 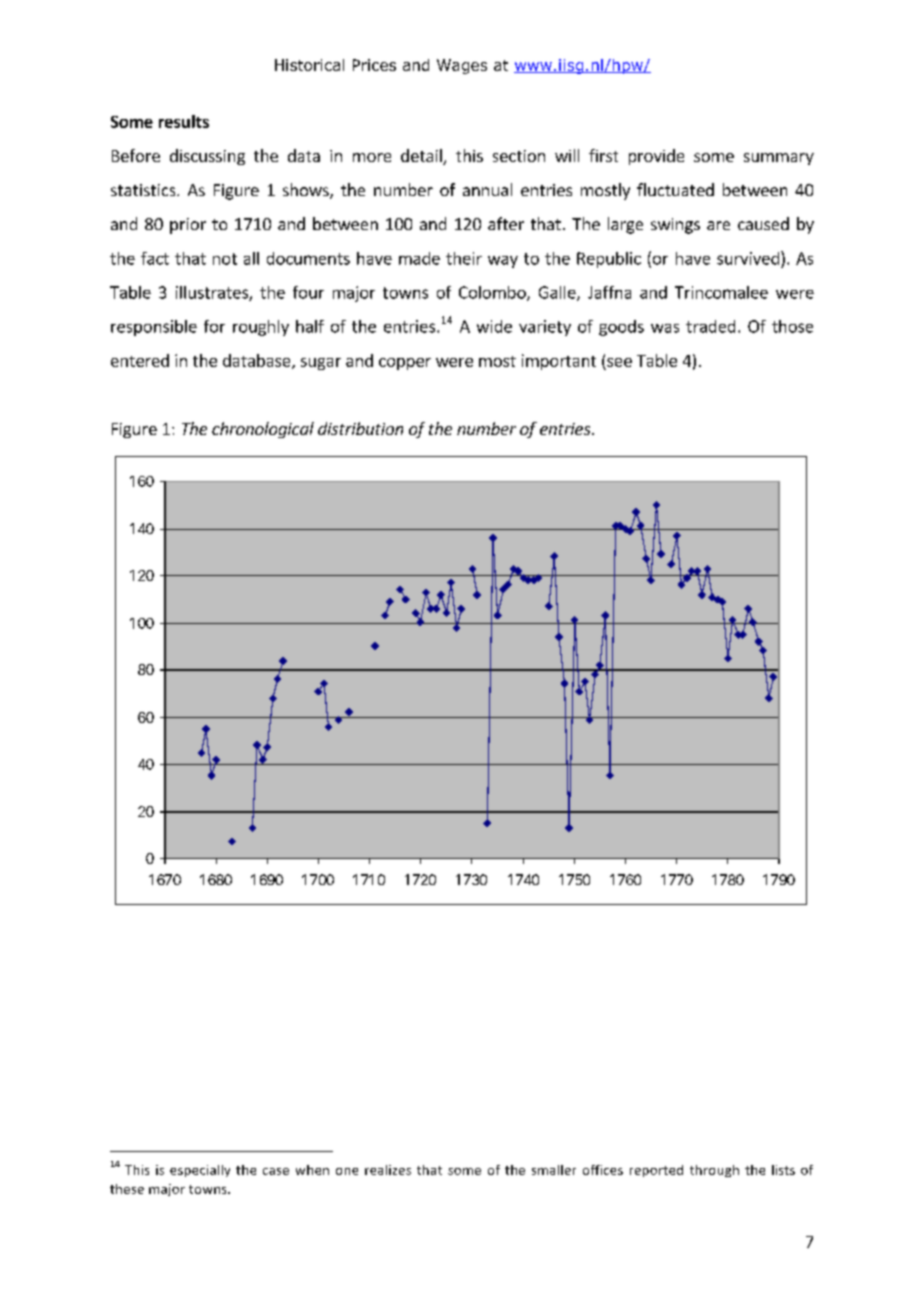 I want to click on smaller, so click(x=554, y=1170).
